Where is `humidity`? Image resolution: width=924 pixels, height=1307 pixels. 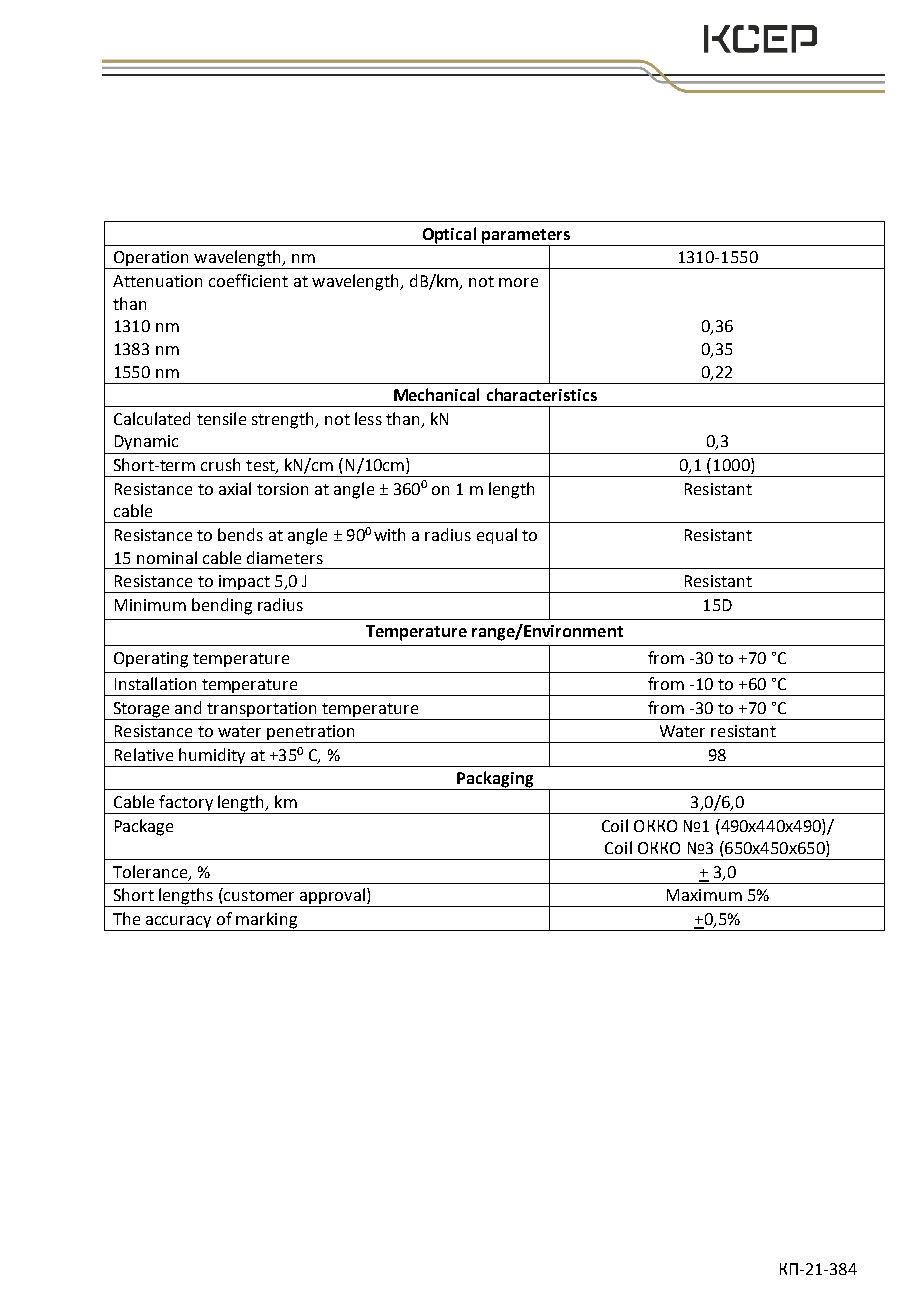
humidity is located at coordinates (212, 757).
